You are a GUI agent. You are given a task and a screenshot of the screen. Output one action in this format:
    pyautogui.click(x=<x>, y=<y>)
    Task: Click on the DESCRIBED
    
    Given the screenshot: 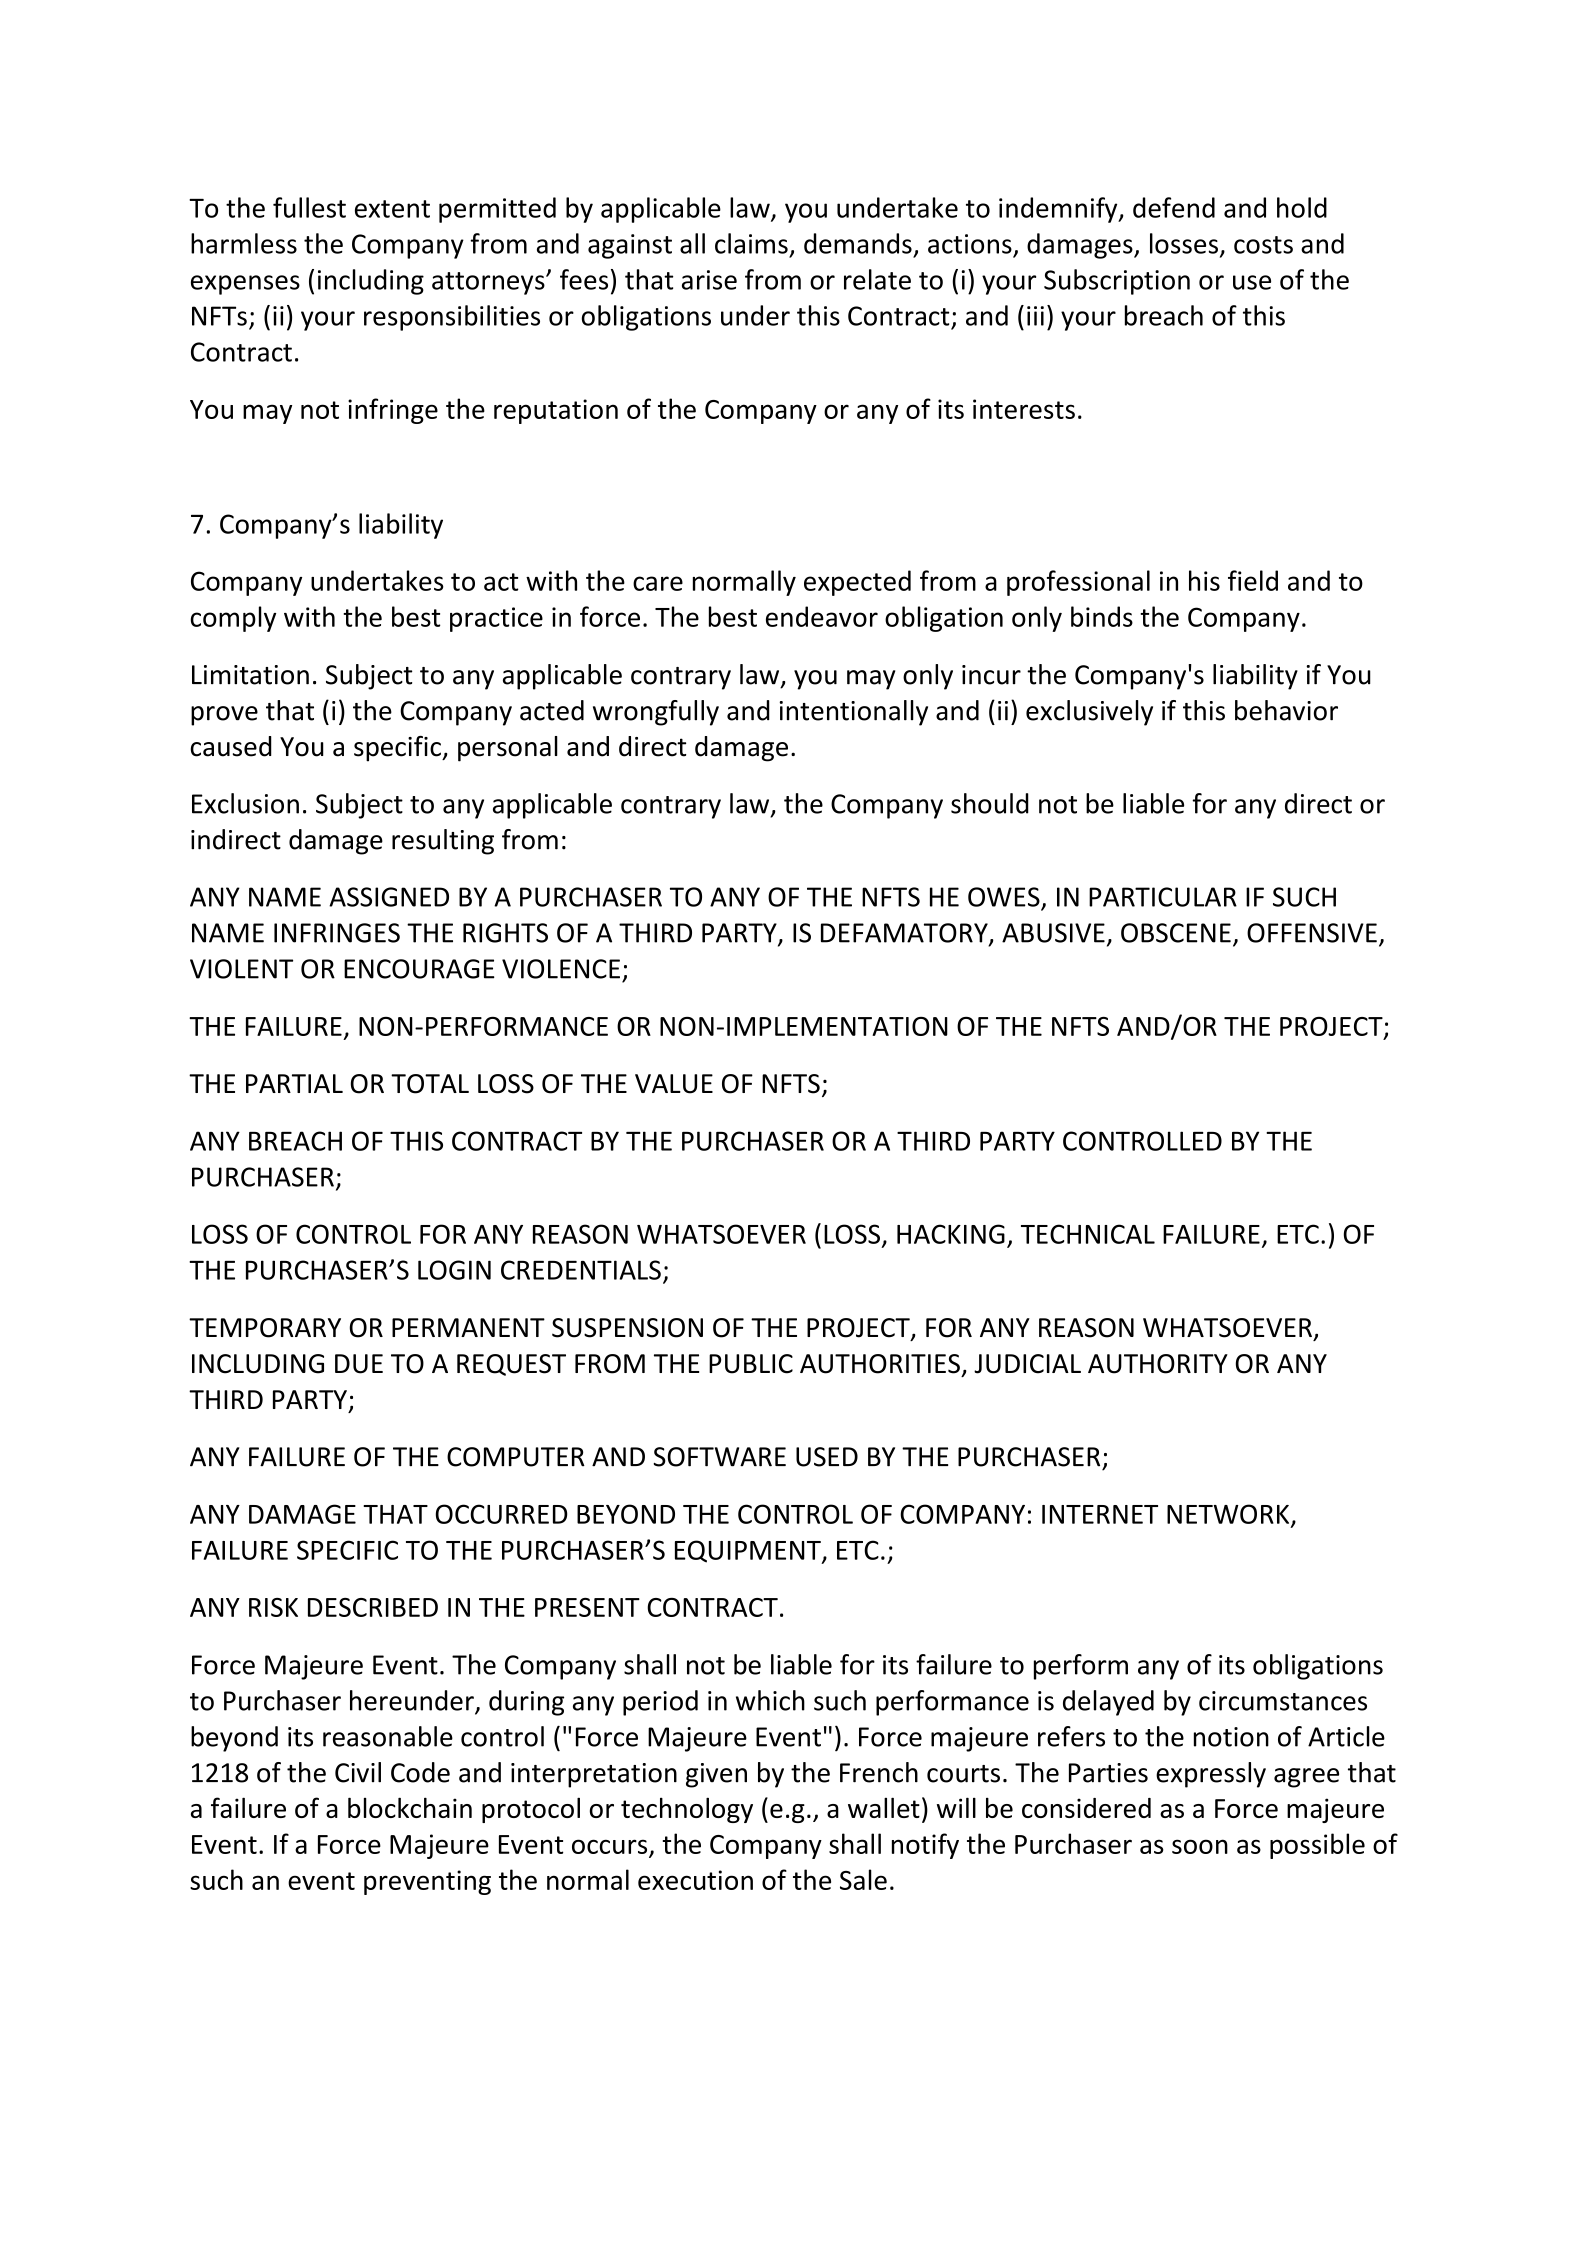 What is the action you would take?
    pyautogui.click(x=373, y=1607)
